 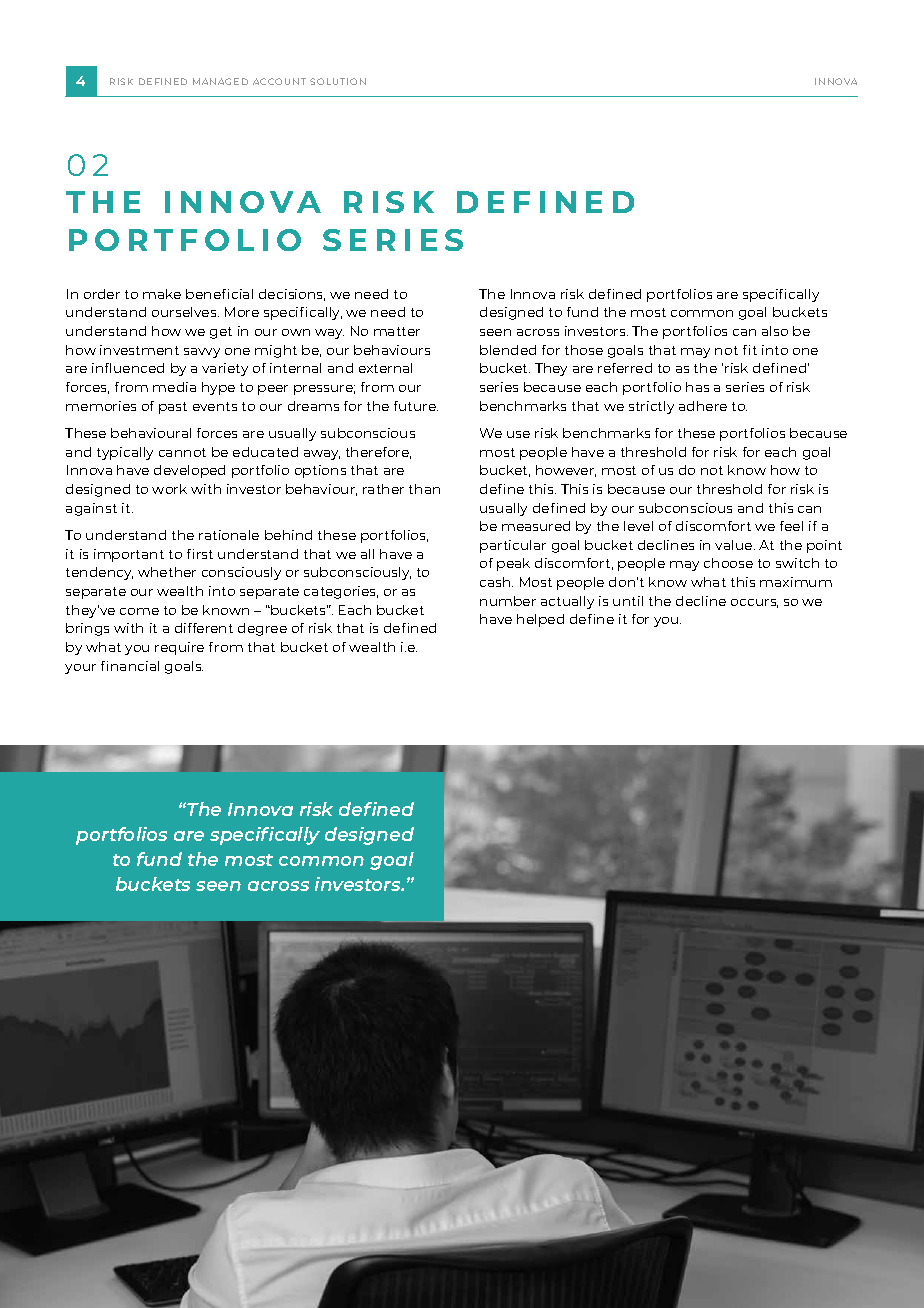 I want to click on also, so click(x=775, y=331).
